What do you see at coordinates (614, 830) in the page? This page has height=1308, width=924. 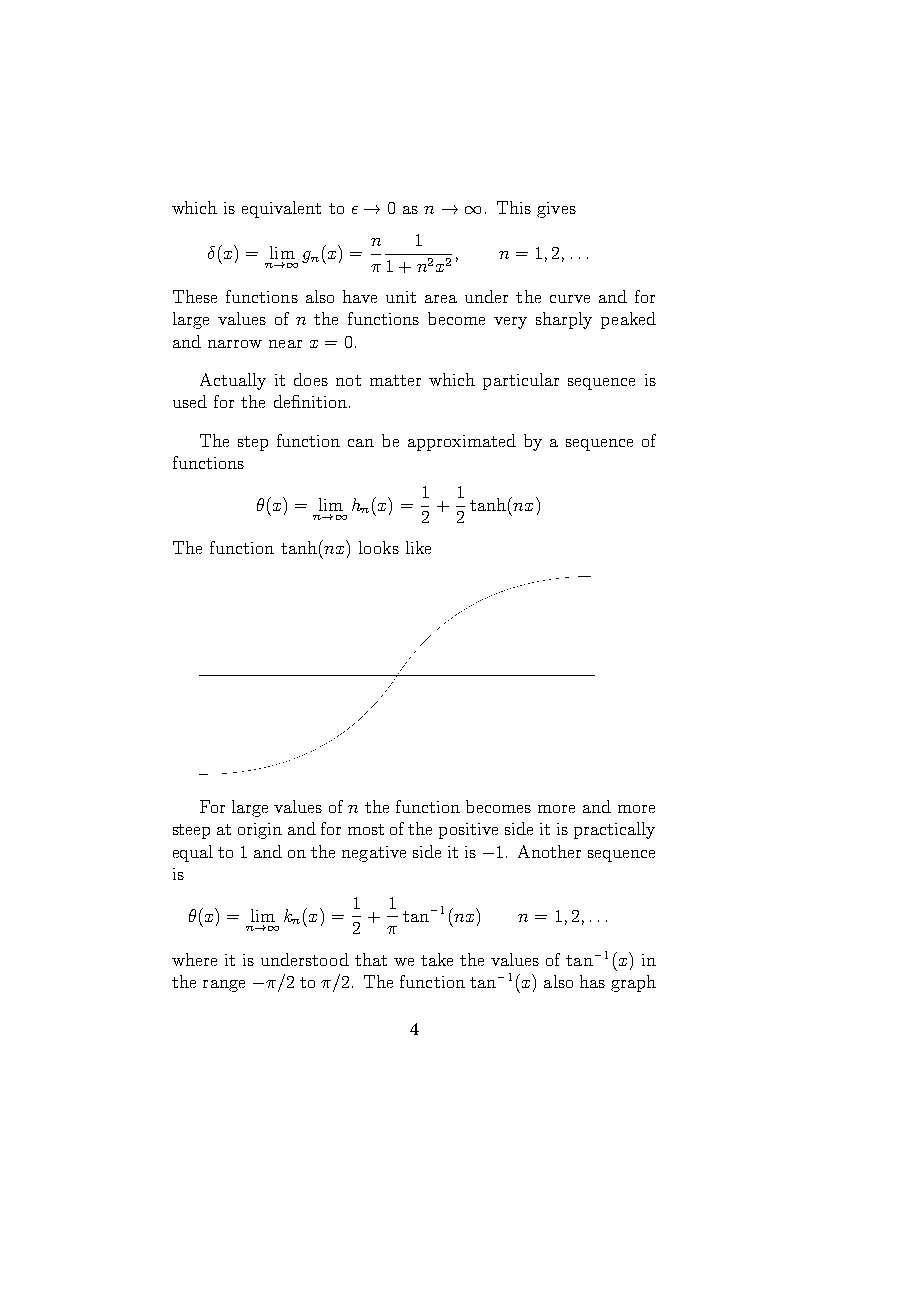 I see `practically` at bounding box center [614, 830].
